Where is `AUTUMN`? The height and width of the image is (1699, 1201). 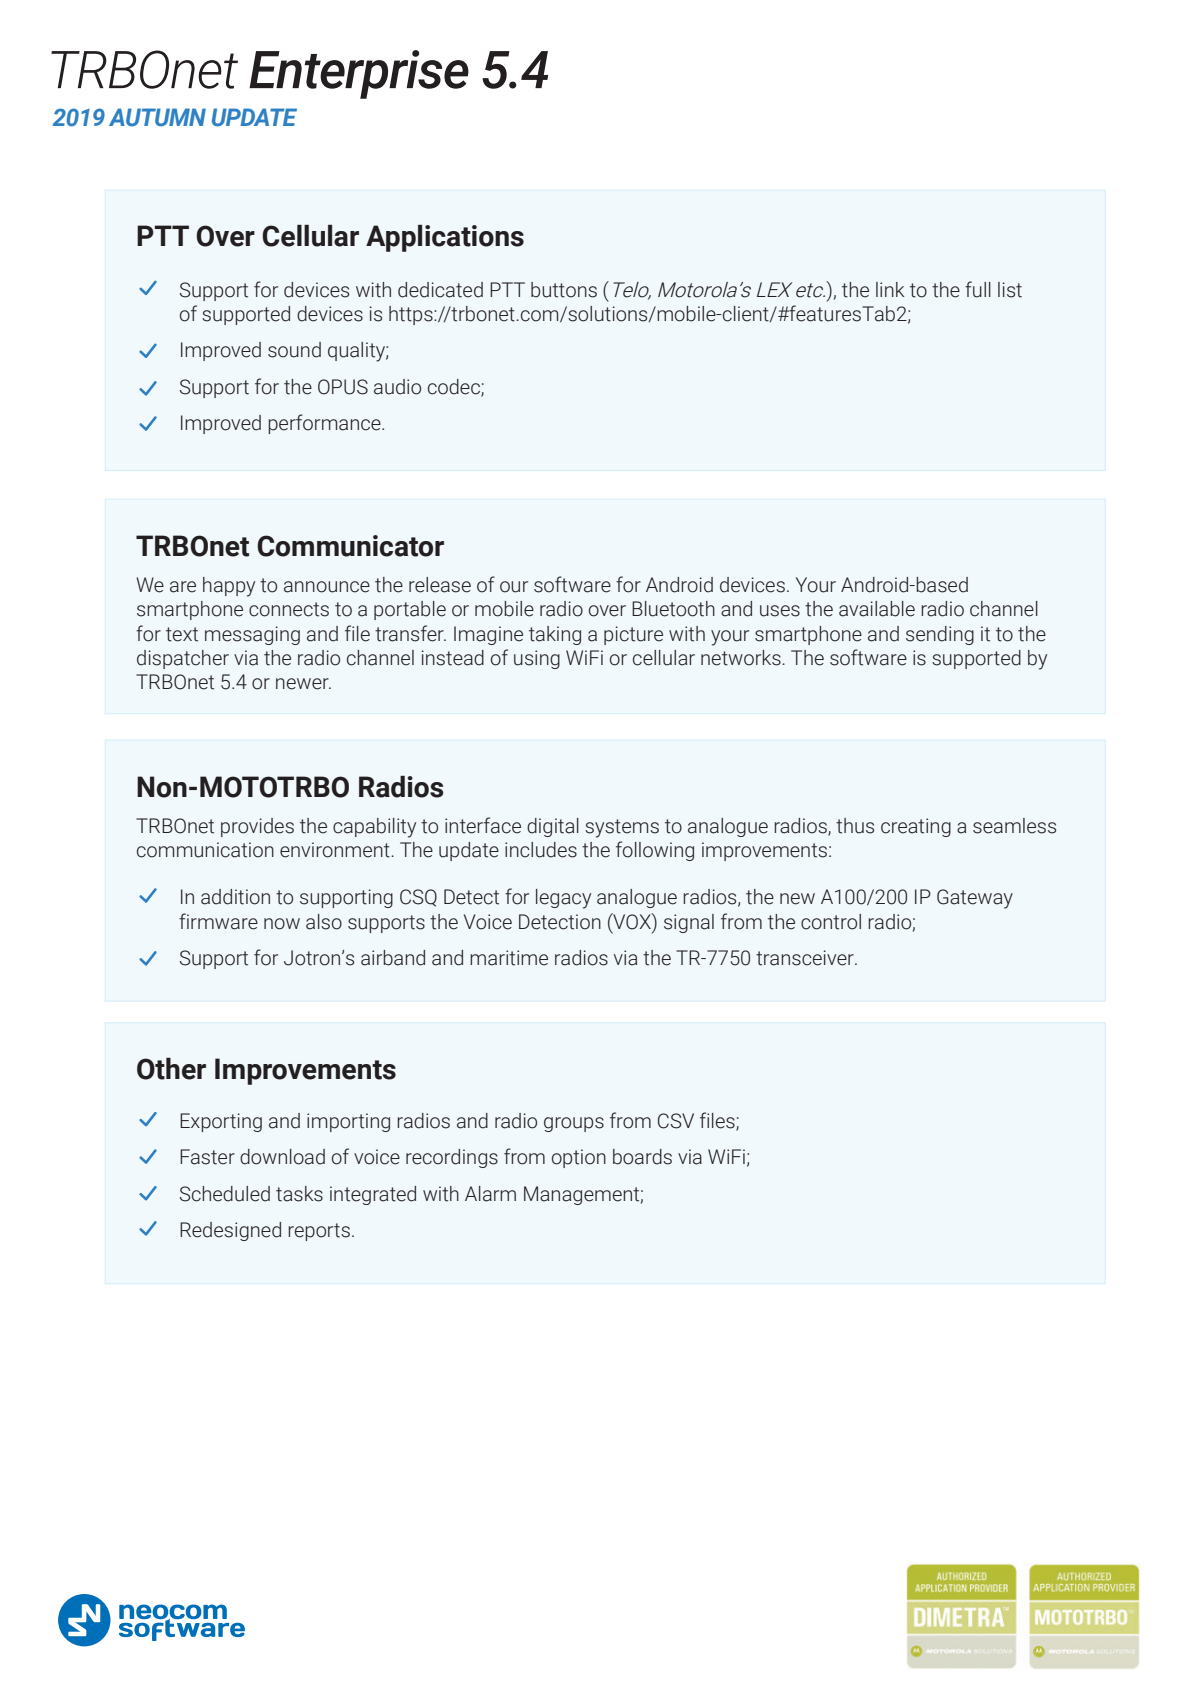
AUTUMN is located at coordinates (157, 117).
